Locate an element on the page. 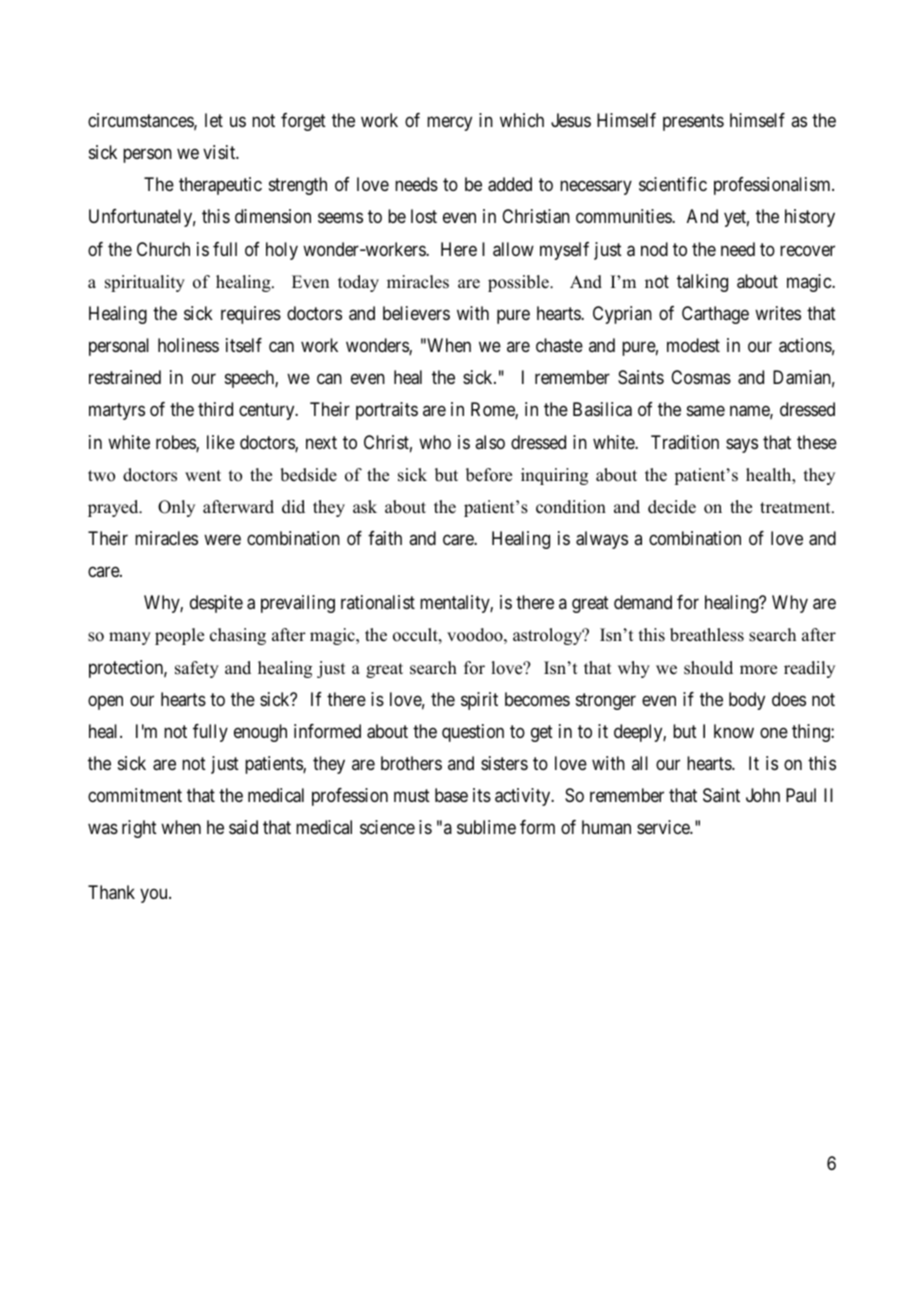 The image size is (924, 1308). let is located at coordinates (214, 120).
